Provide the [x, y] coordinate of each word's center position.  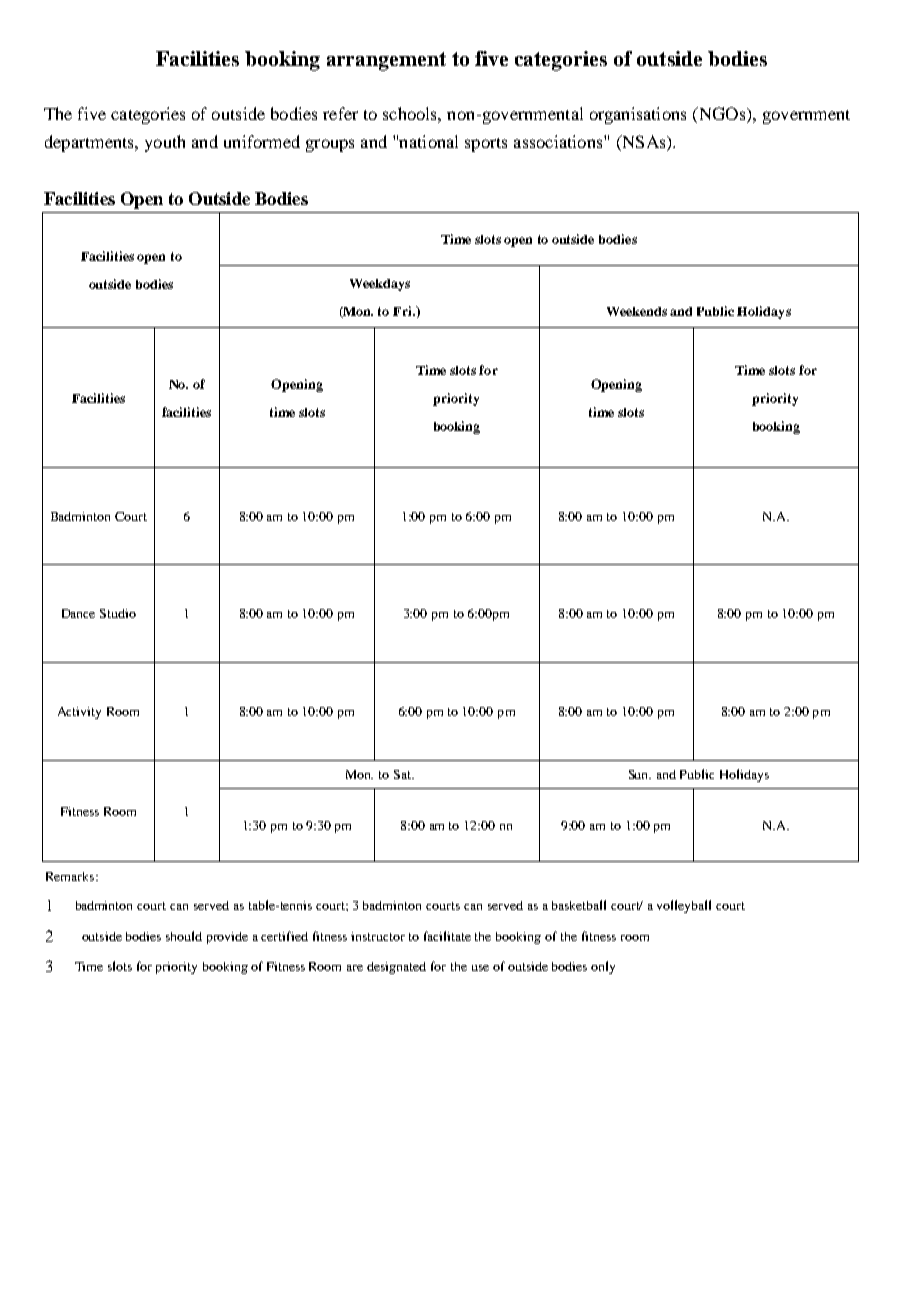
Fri [403, 311]
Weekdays [380, 285]
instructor [378, 936]
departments [90, 143]
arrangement [386, 61]
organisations [638, 115]
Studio [118, 613]
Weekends [637, 311]
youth [165, 143]
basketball [579, 905]
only [603, 967]
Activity [79, 713]
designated [396, 968]
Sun [640, 774]
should [184, 936]
